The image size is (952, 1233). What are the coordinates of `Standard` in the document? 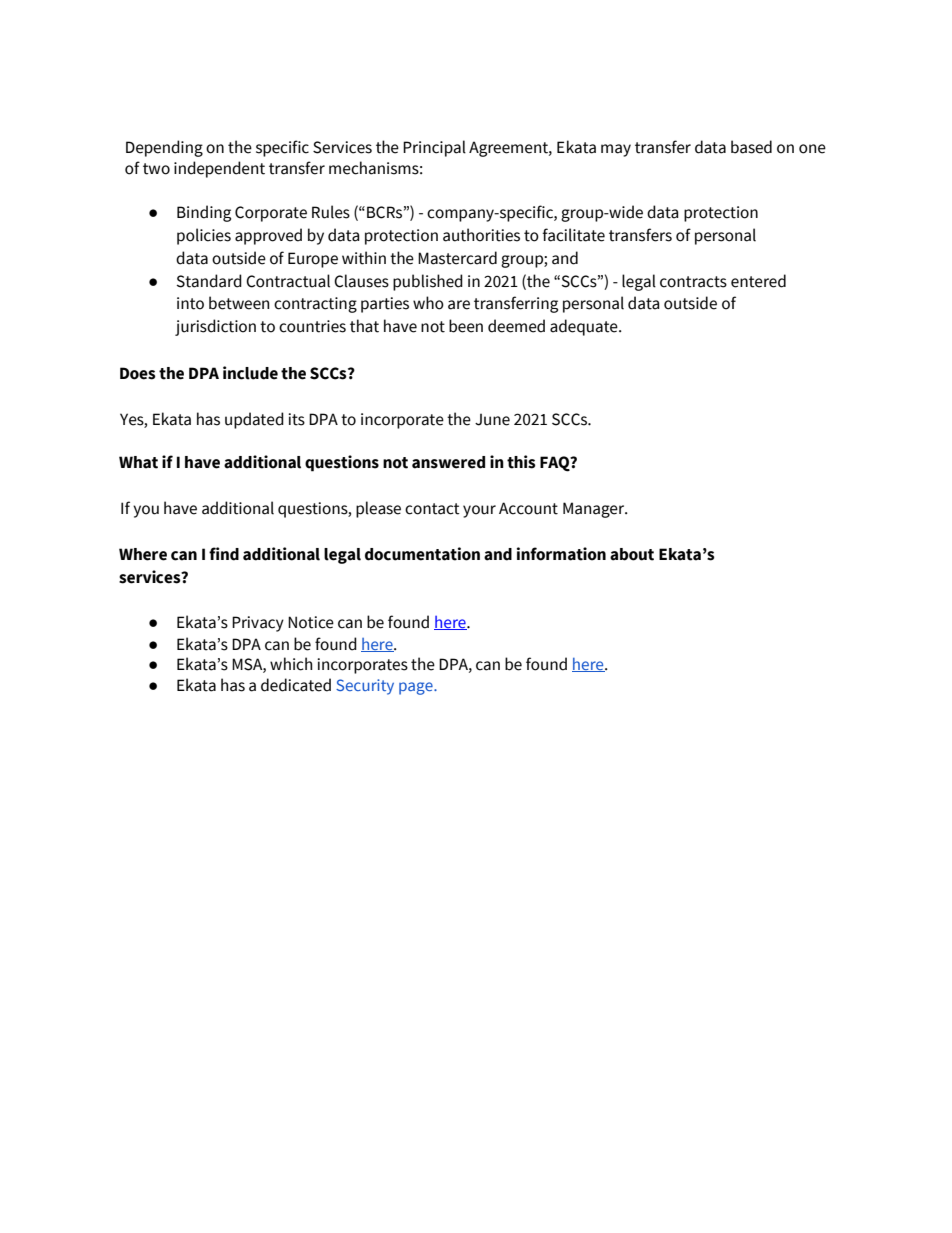 It's located at (209, 281).
